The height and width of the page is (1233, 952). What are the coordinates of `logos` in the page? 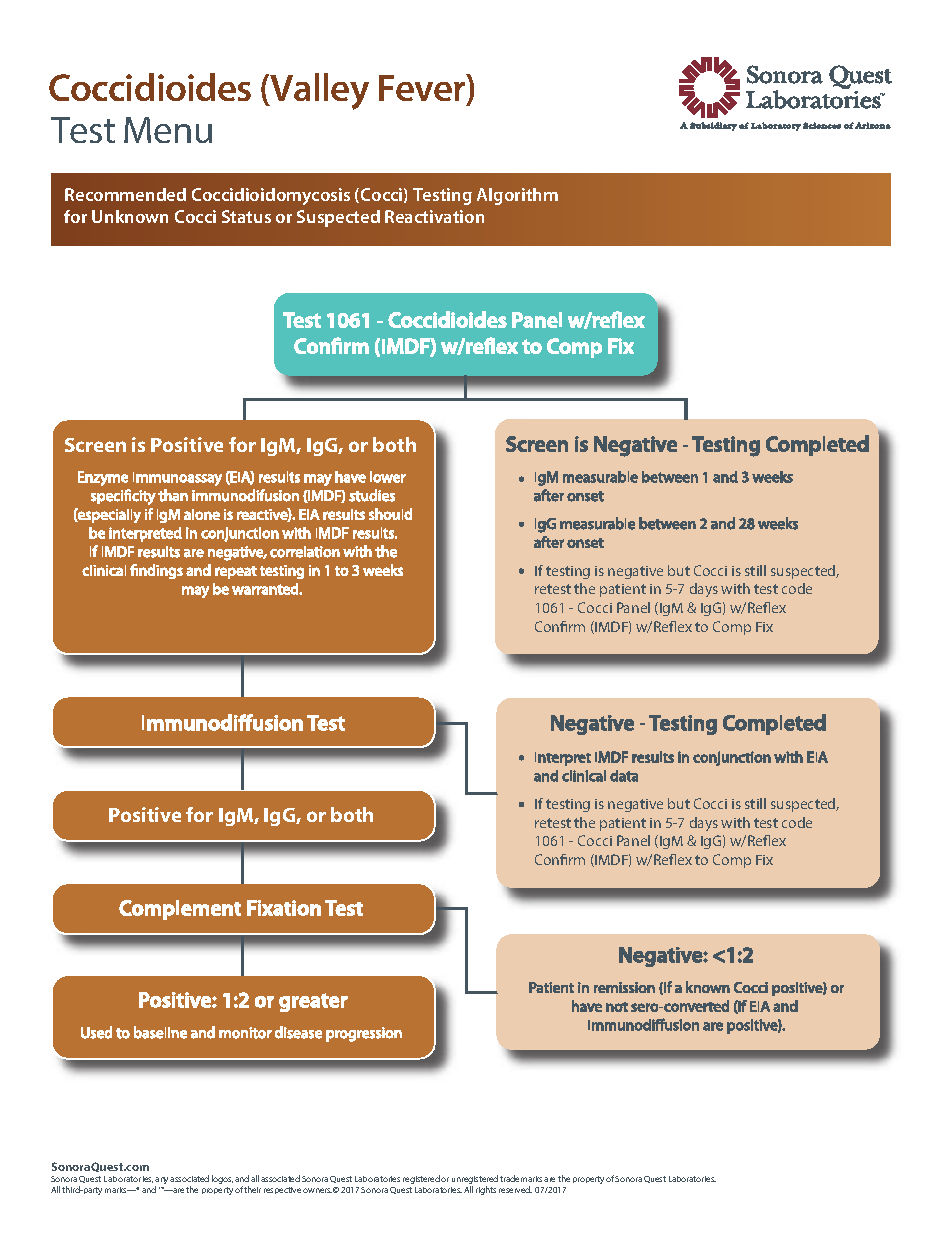 It's located at (222, 1179).
